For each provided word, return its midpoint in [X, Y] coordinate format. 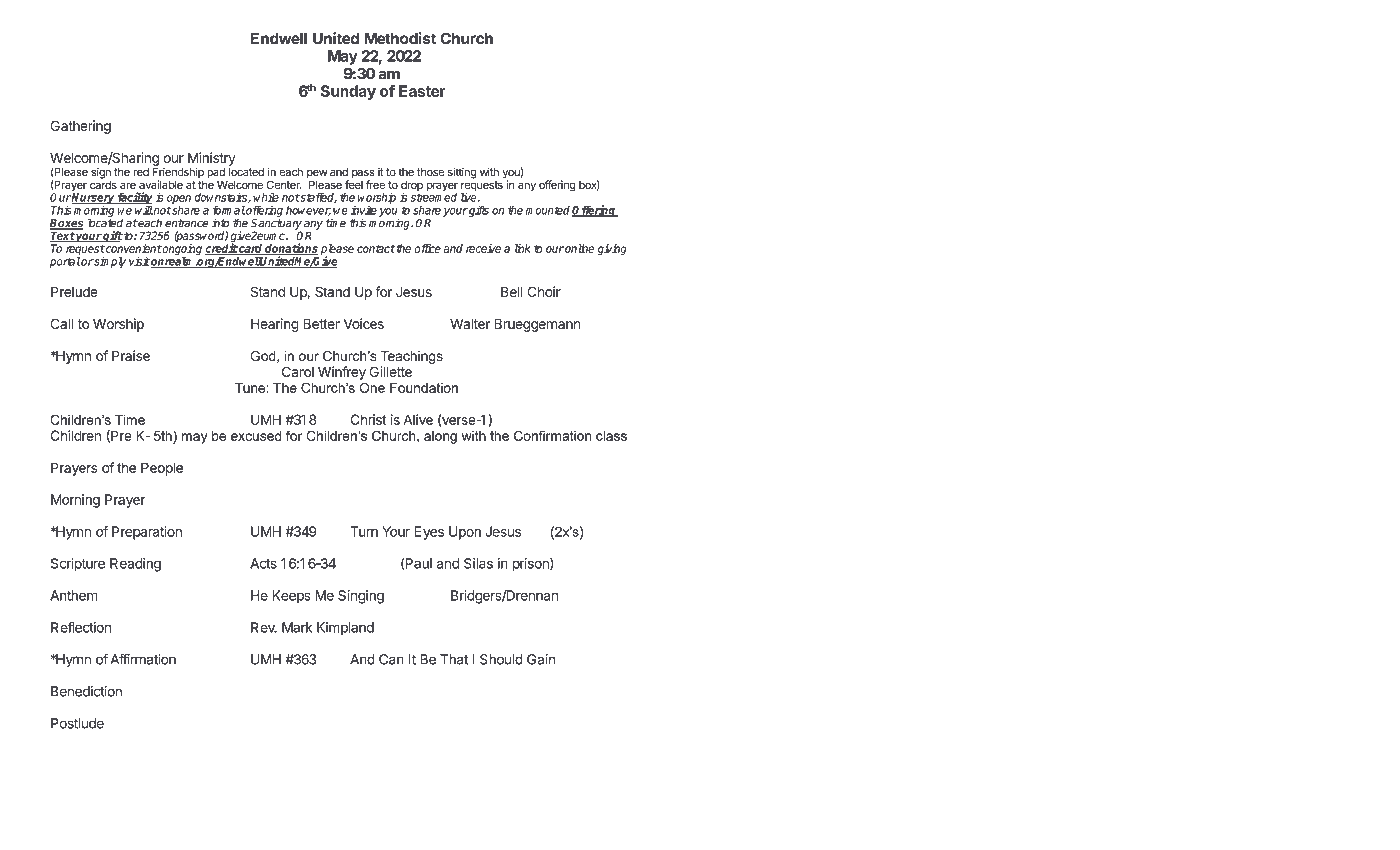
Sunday [348, 92]
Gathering [80, 127]
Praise [131, 355]
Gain [541, 659]
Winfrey [342, 373]
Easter [422, 91]
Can [391, 659]
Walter [470, 323]
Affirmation [143, 659]
